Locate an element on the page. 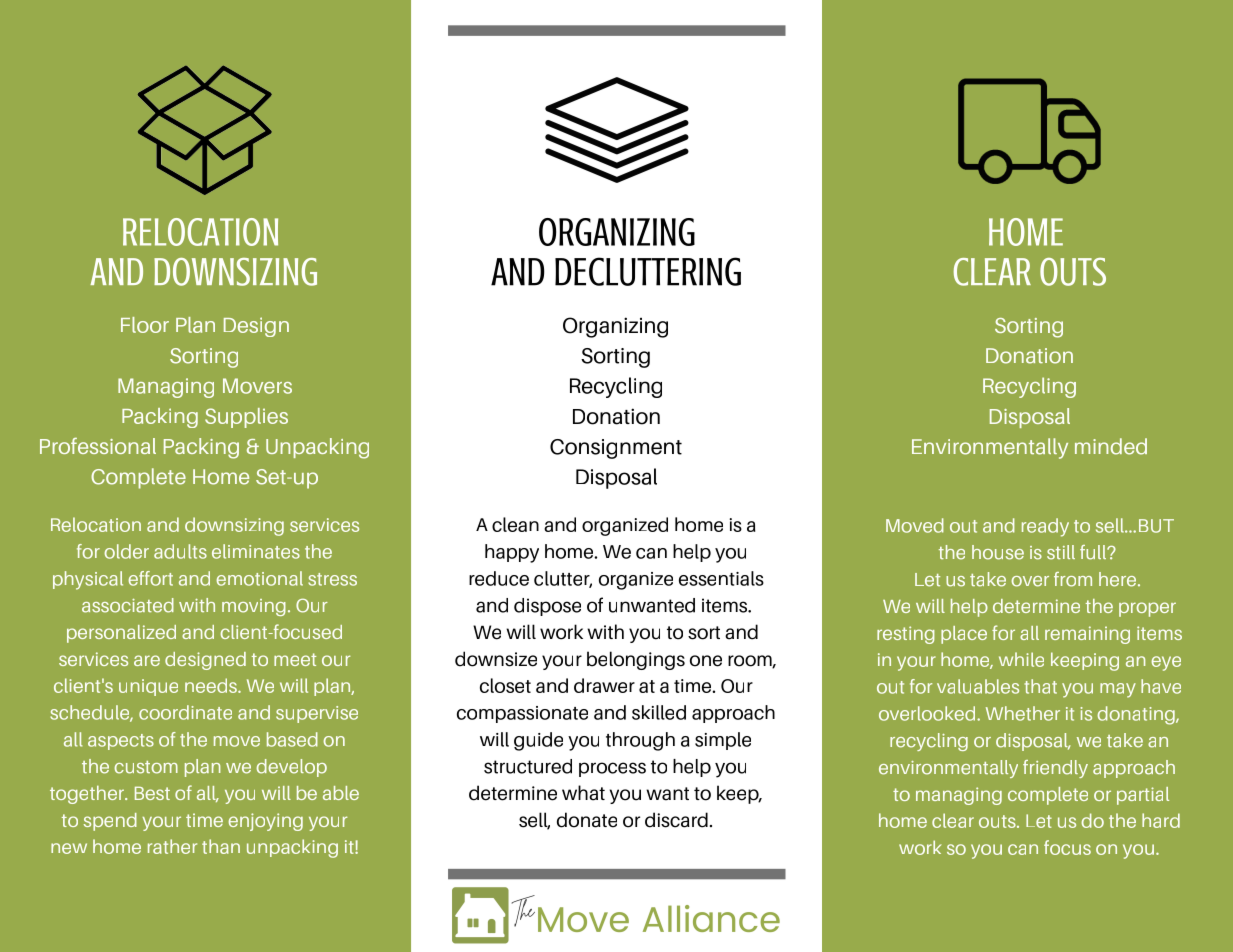  minded is located at coordinates (1111, 446).
